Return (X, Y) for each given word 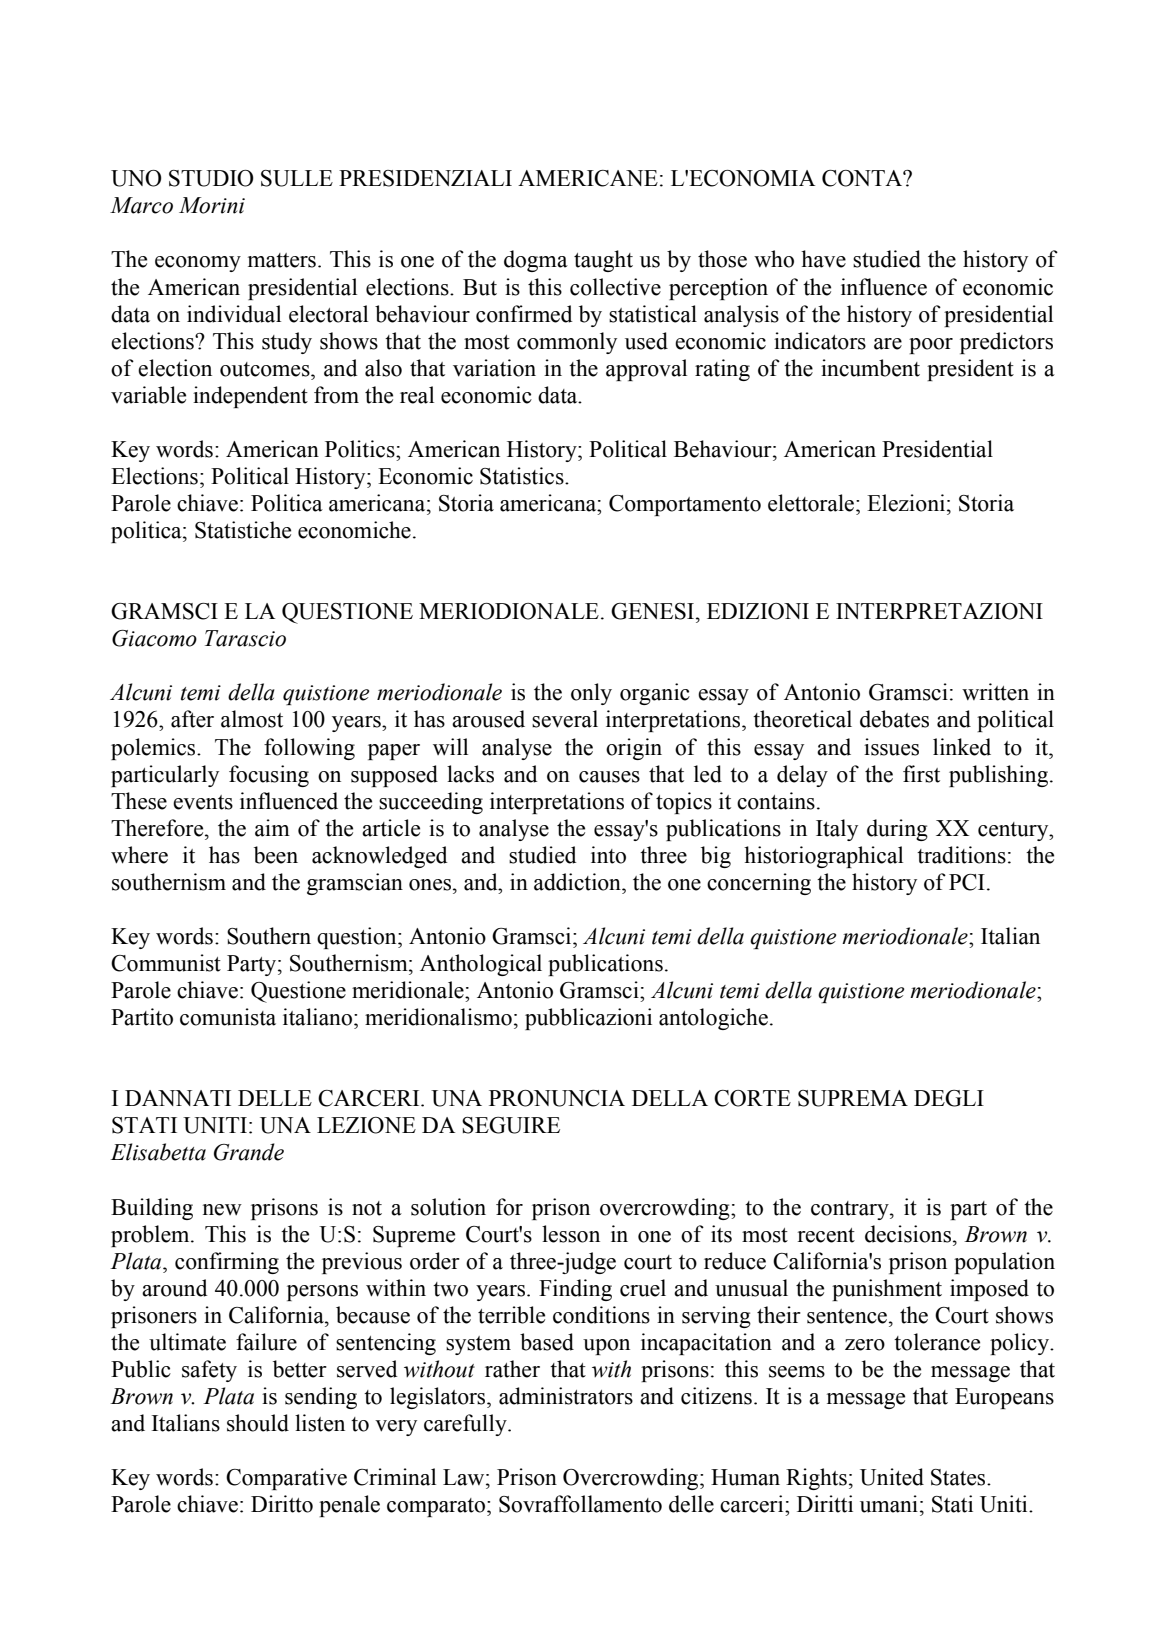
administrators (566, 1396)
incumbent (870, 368)
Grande (249, 1152)
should (258, 1423)
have (823, 259)
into (608, 855)
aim (272, 828)
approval (646, 370)
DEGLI (949, 1098)
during (897, 830)
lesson (571, 1234)
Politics (361, 449)
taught (603, 261)
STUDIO (211, 178)
